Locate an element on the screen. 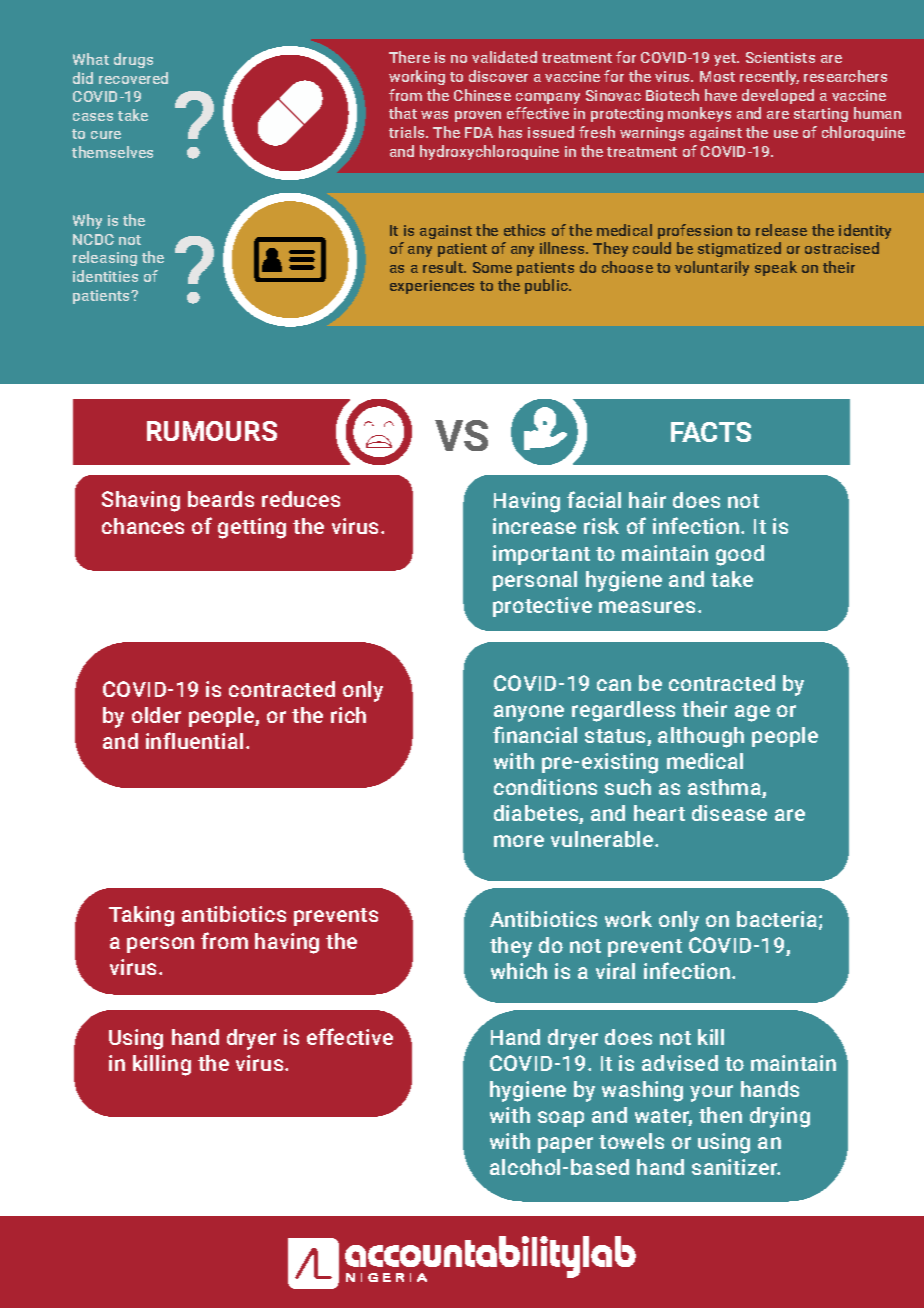 This screenshot has width=924, height=1308. Taking is located at coordinates (141, 916).
